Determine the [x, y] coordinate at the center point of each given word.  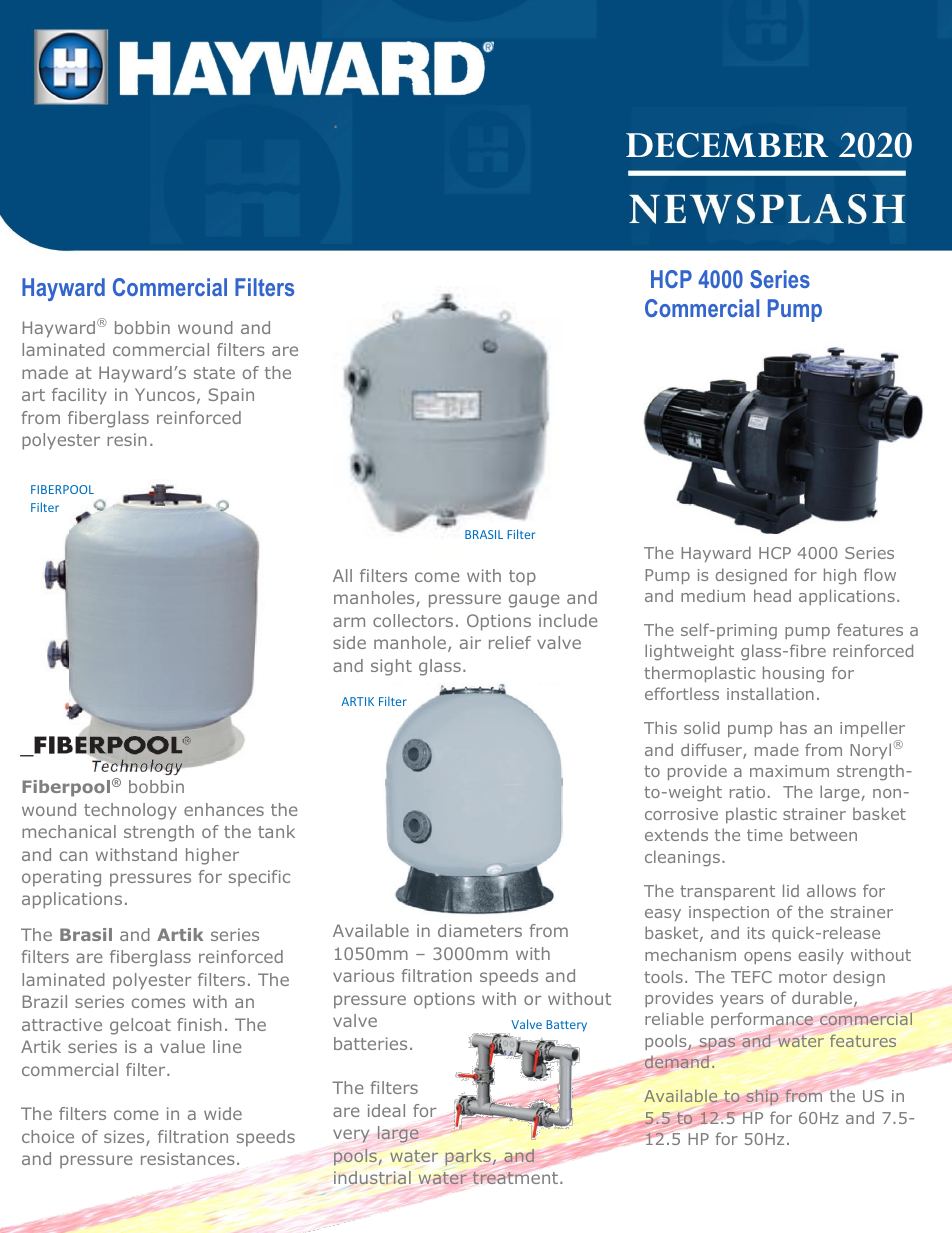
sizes [125, 1138]
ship [762, 1097]
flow [880, 574]
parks [468, 1157]
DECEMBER [727, 145]
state [214, 373]
